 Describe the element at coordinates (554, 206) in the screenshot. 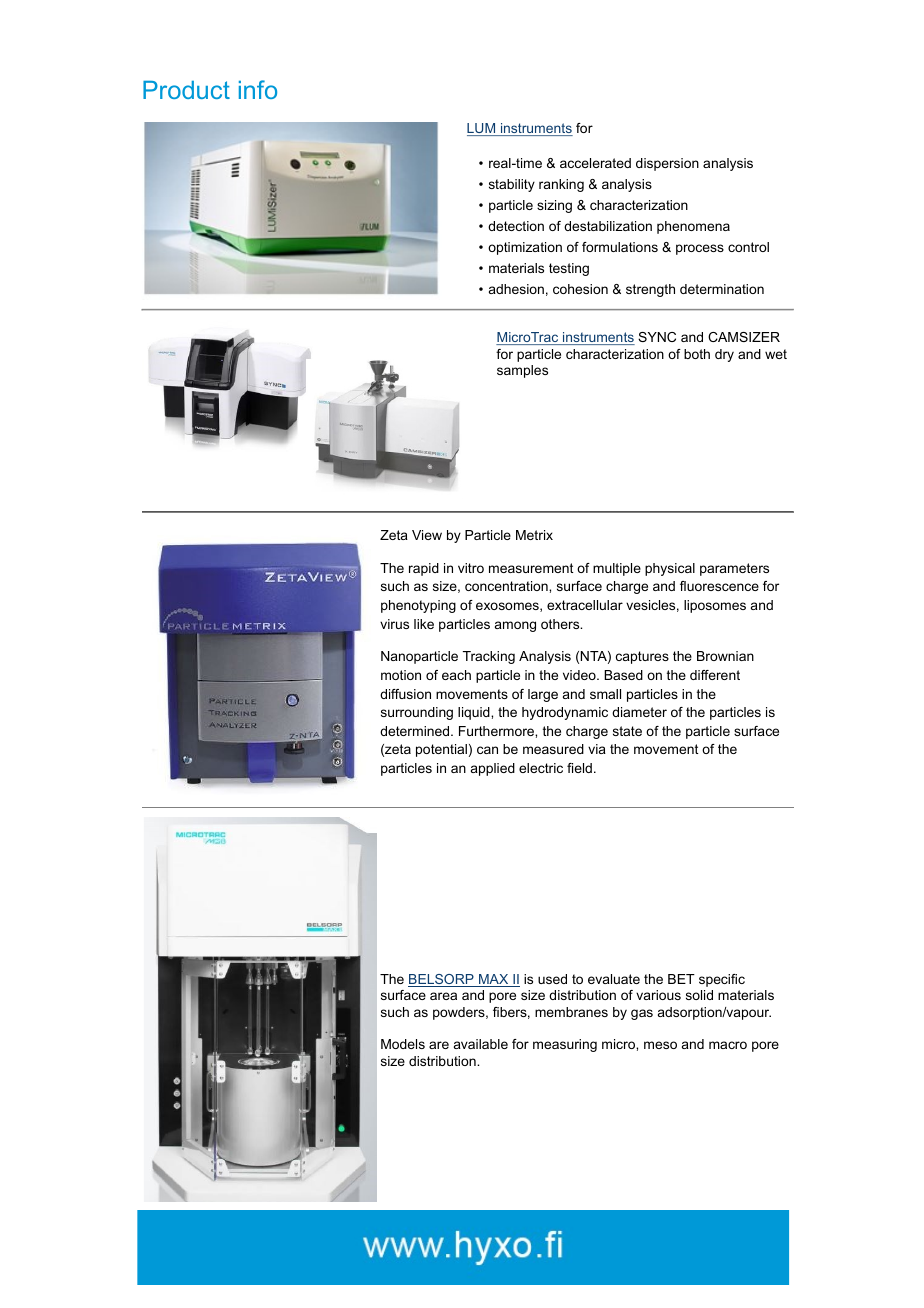

I see `sizing` at that location.
